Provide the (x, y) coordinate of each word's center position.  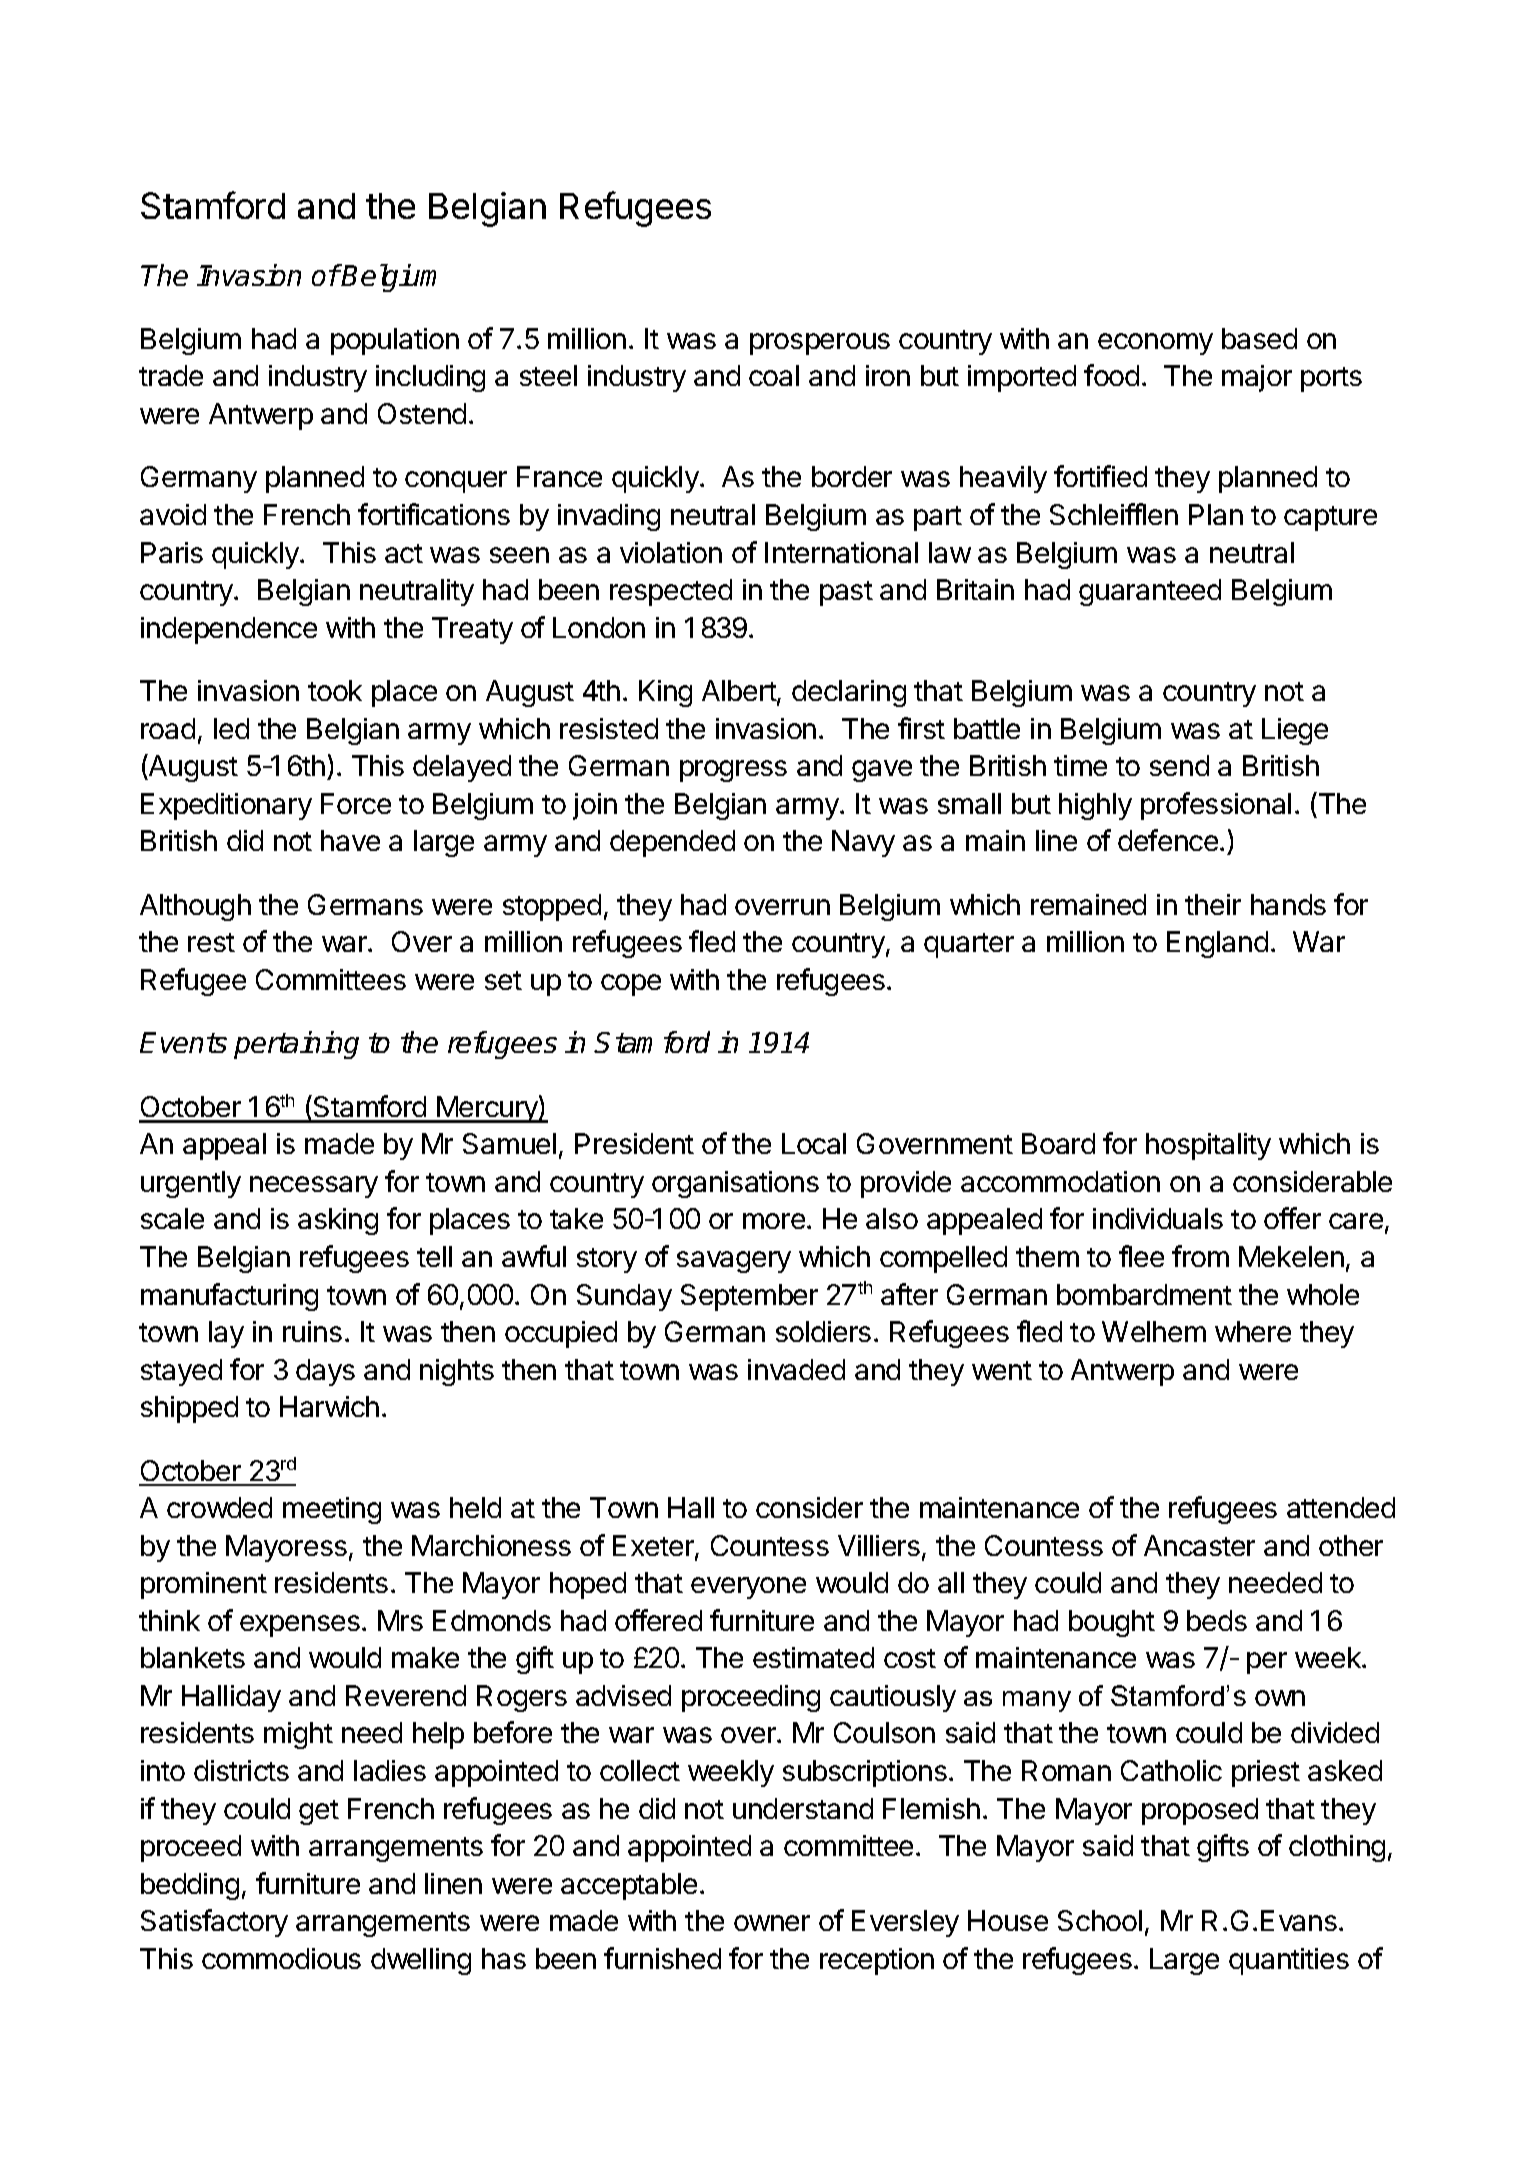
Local (814, 1143)
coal (774, 375)
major (1257, 378)
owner (772, 1923)
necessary (314, 1187)
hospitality (1208, 1146)
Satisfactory (214, 1923)
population (395, 341)
